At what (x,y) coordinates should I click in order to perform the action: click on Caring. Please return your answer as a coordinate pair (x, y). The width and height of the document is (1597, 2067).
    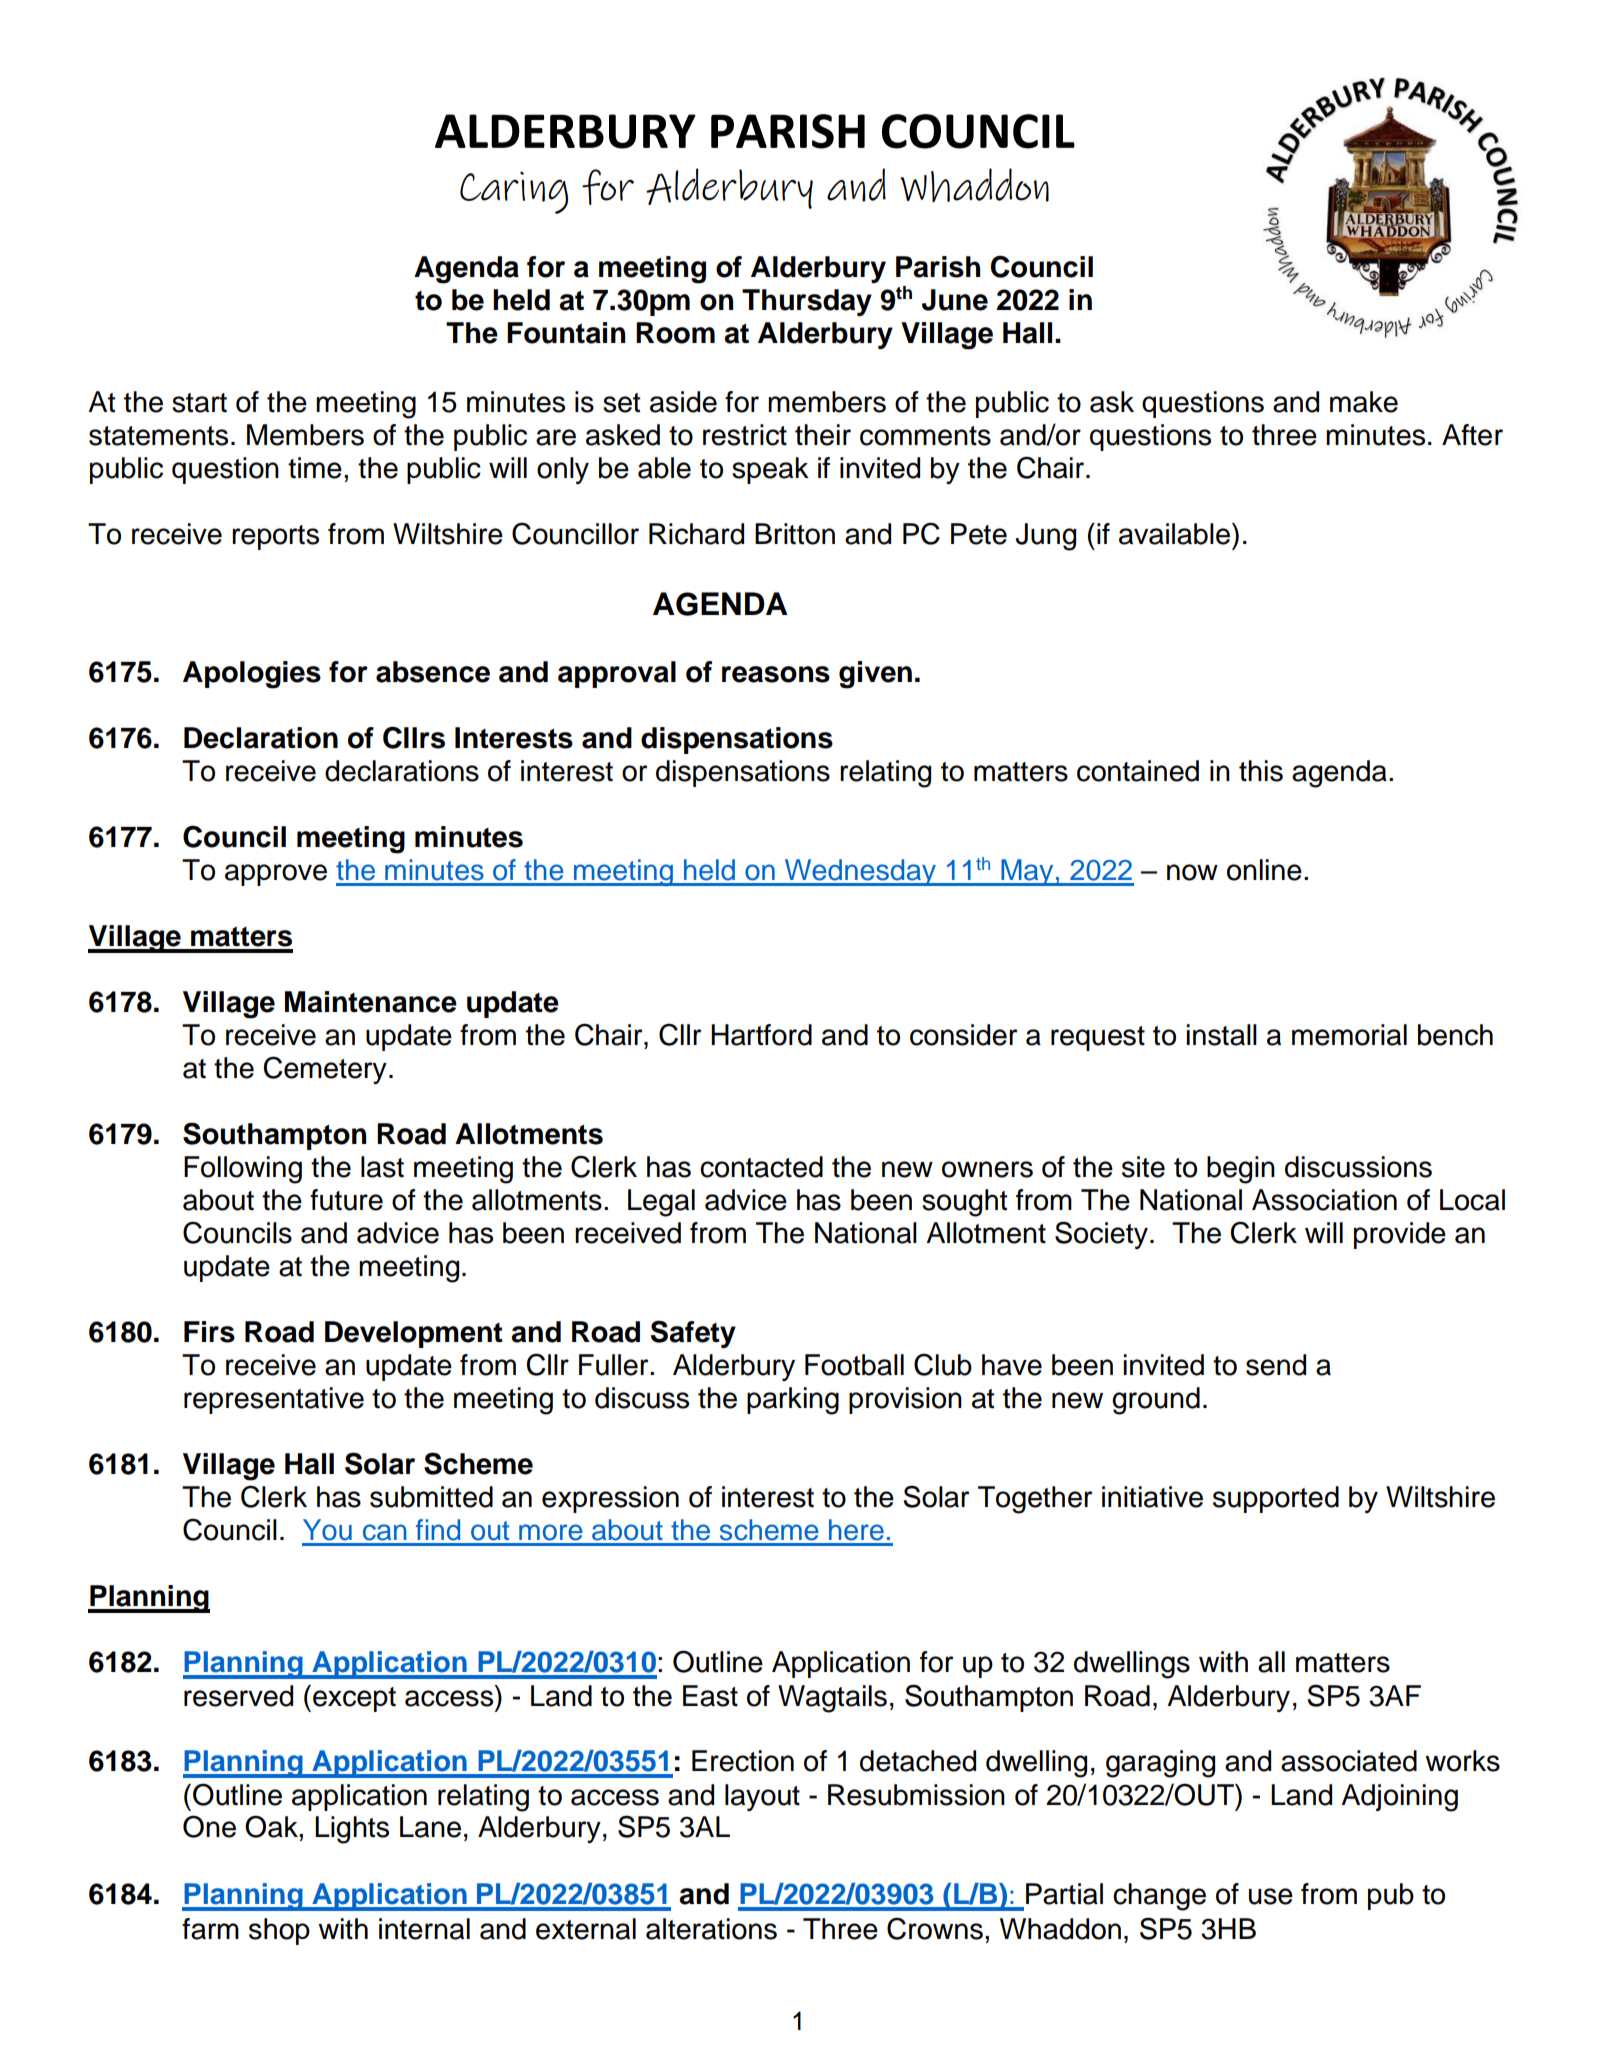
    Looking at the image, I should click on (514, 192).
